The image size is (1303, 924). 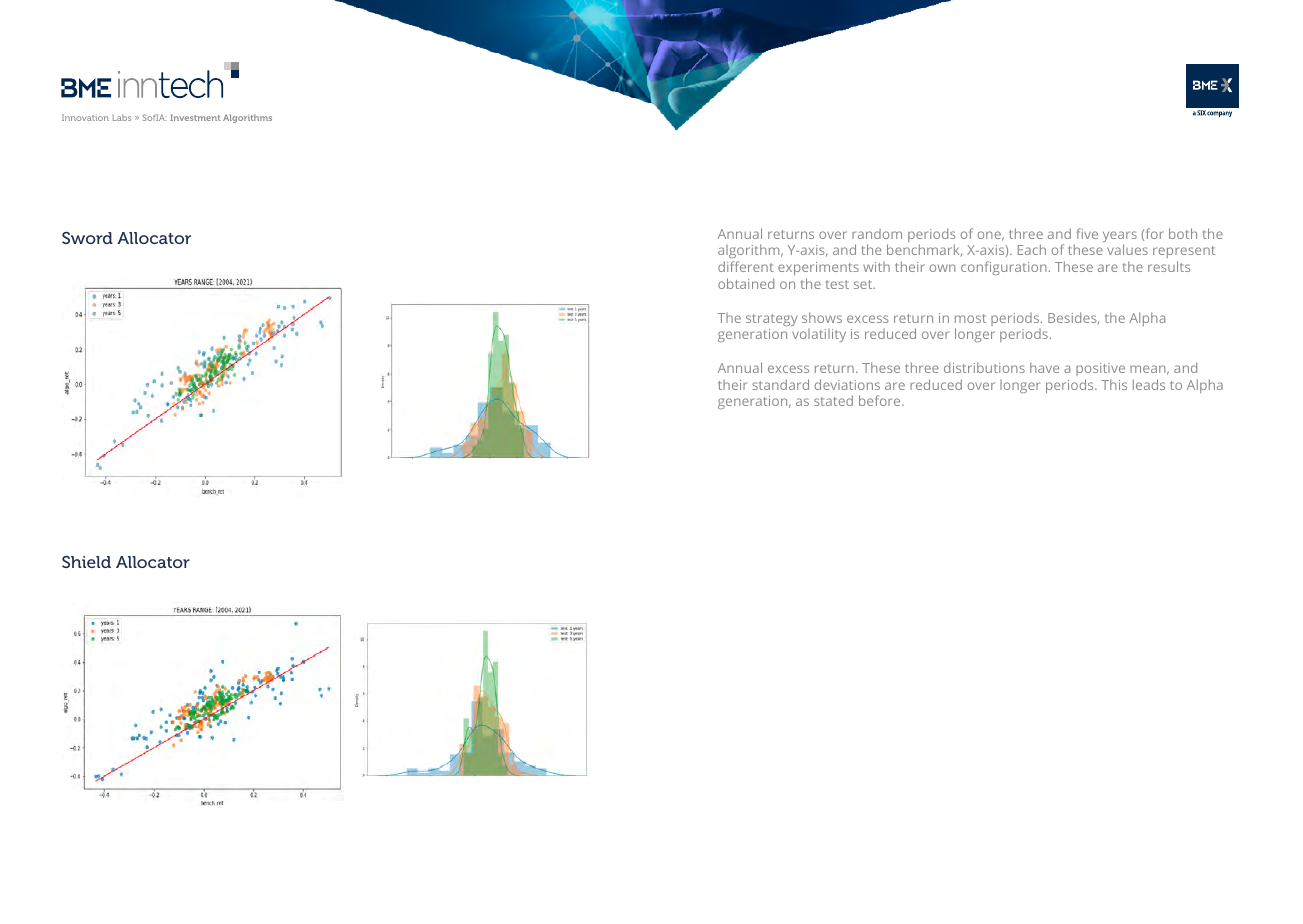 What do you see at coordinates (780, 384) in the image?
I see `standard` at bounding box center [780, 384].
